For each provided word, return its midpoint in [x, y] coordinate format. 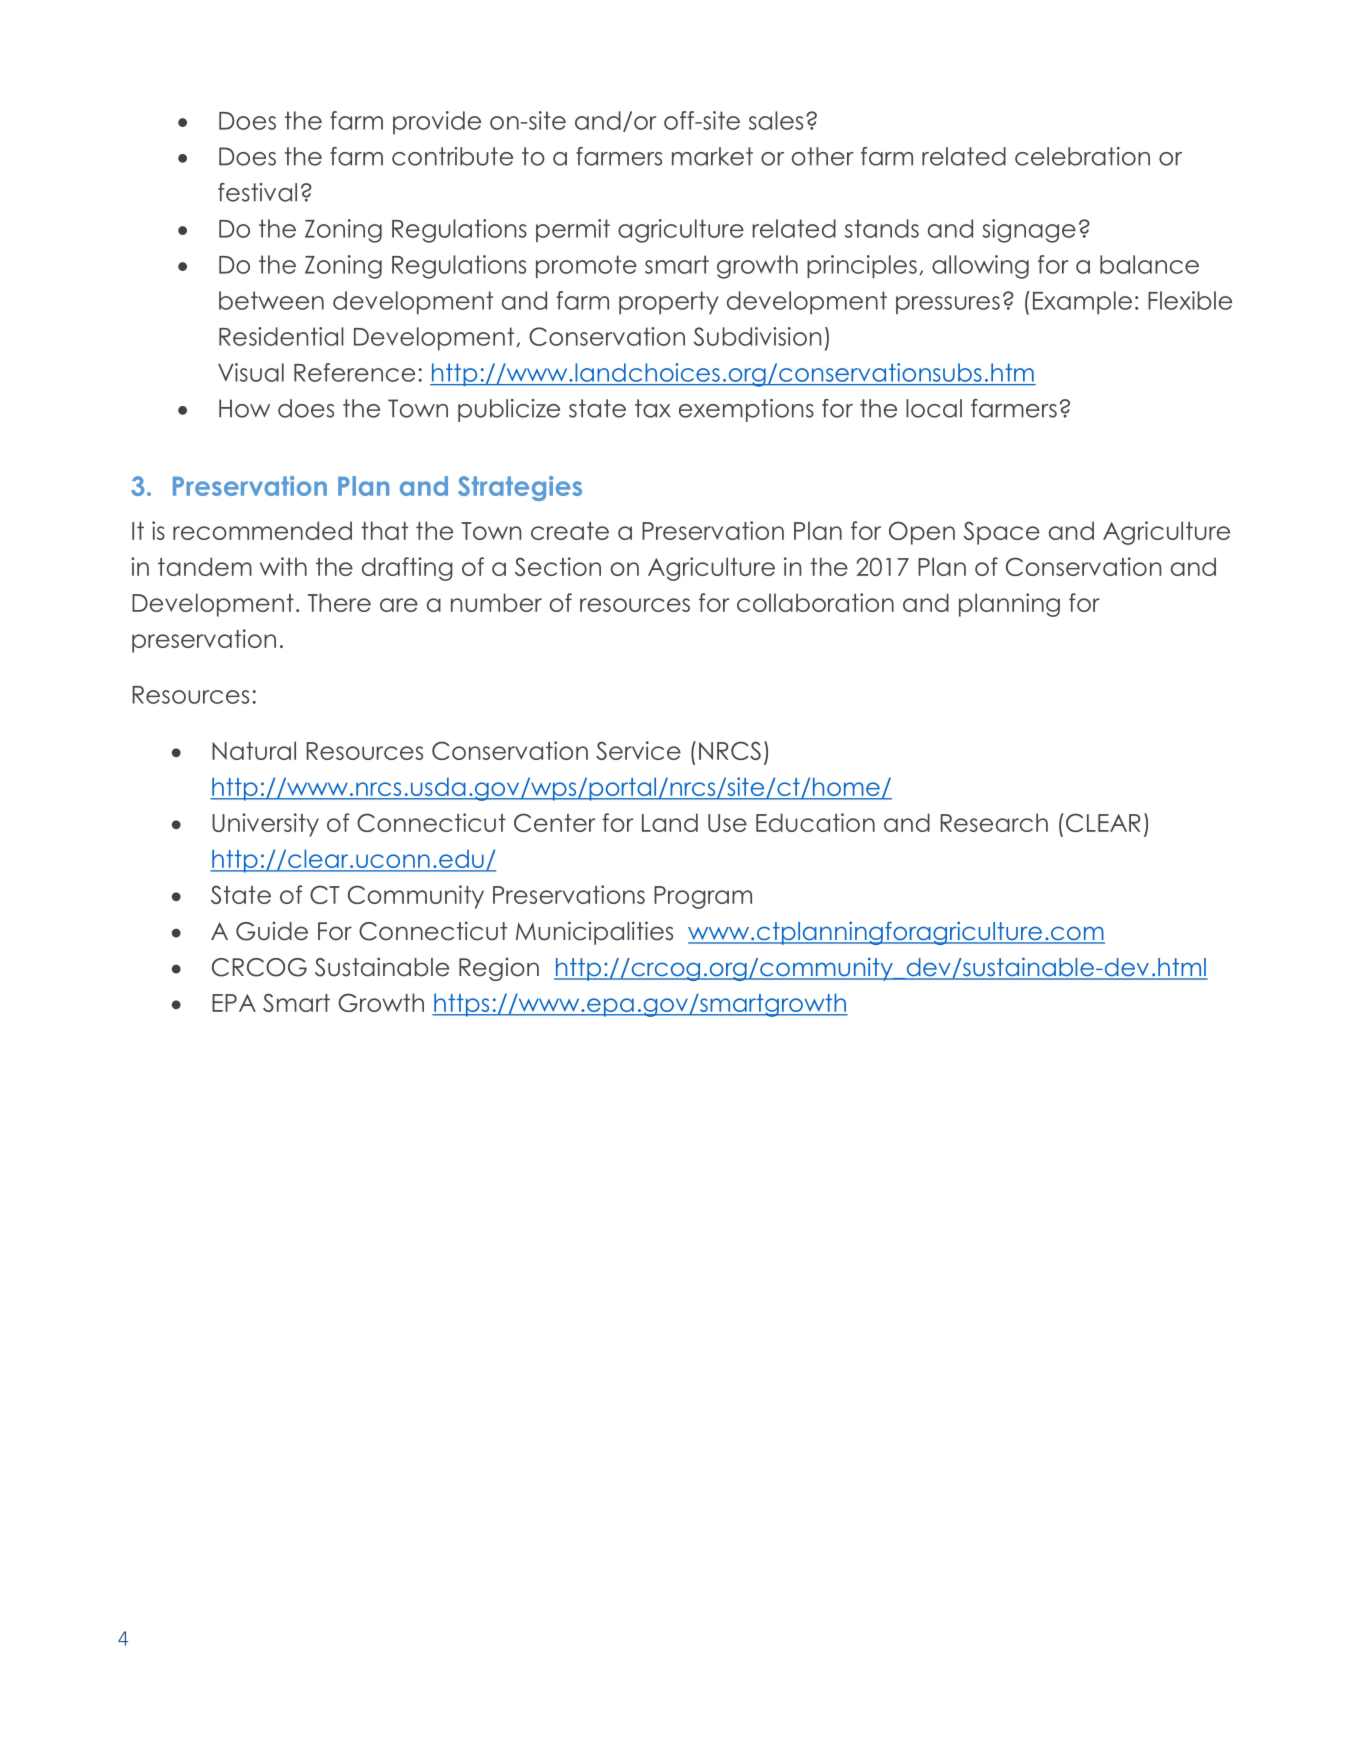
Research [994, 822]
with [283, 566]
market [712, 156]
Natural [254, 750]
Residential [281, 336]
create [570, 531]
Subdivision [757, 336]
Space [1002, 533]
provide [437, 122]
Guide [272, 931]
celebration [1082, 156]
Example [1082, 303]
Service [638, 750]
